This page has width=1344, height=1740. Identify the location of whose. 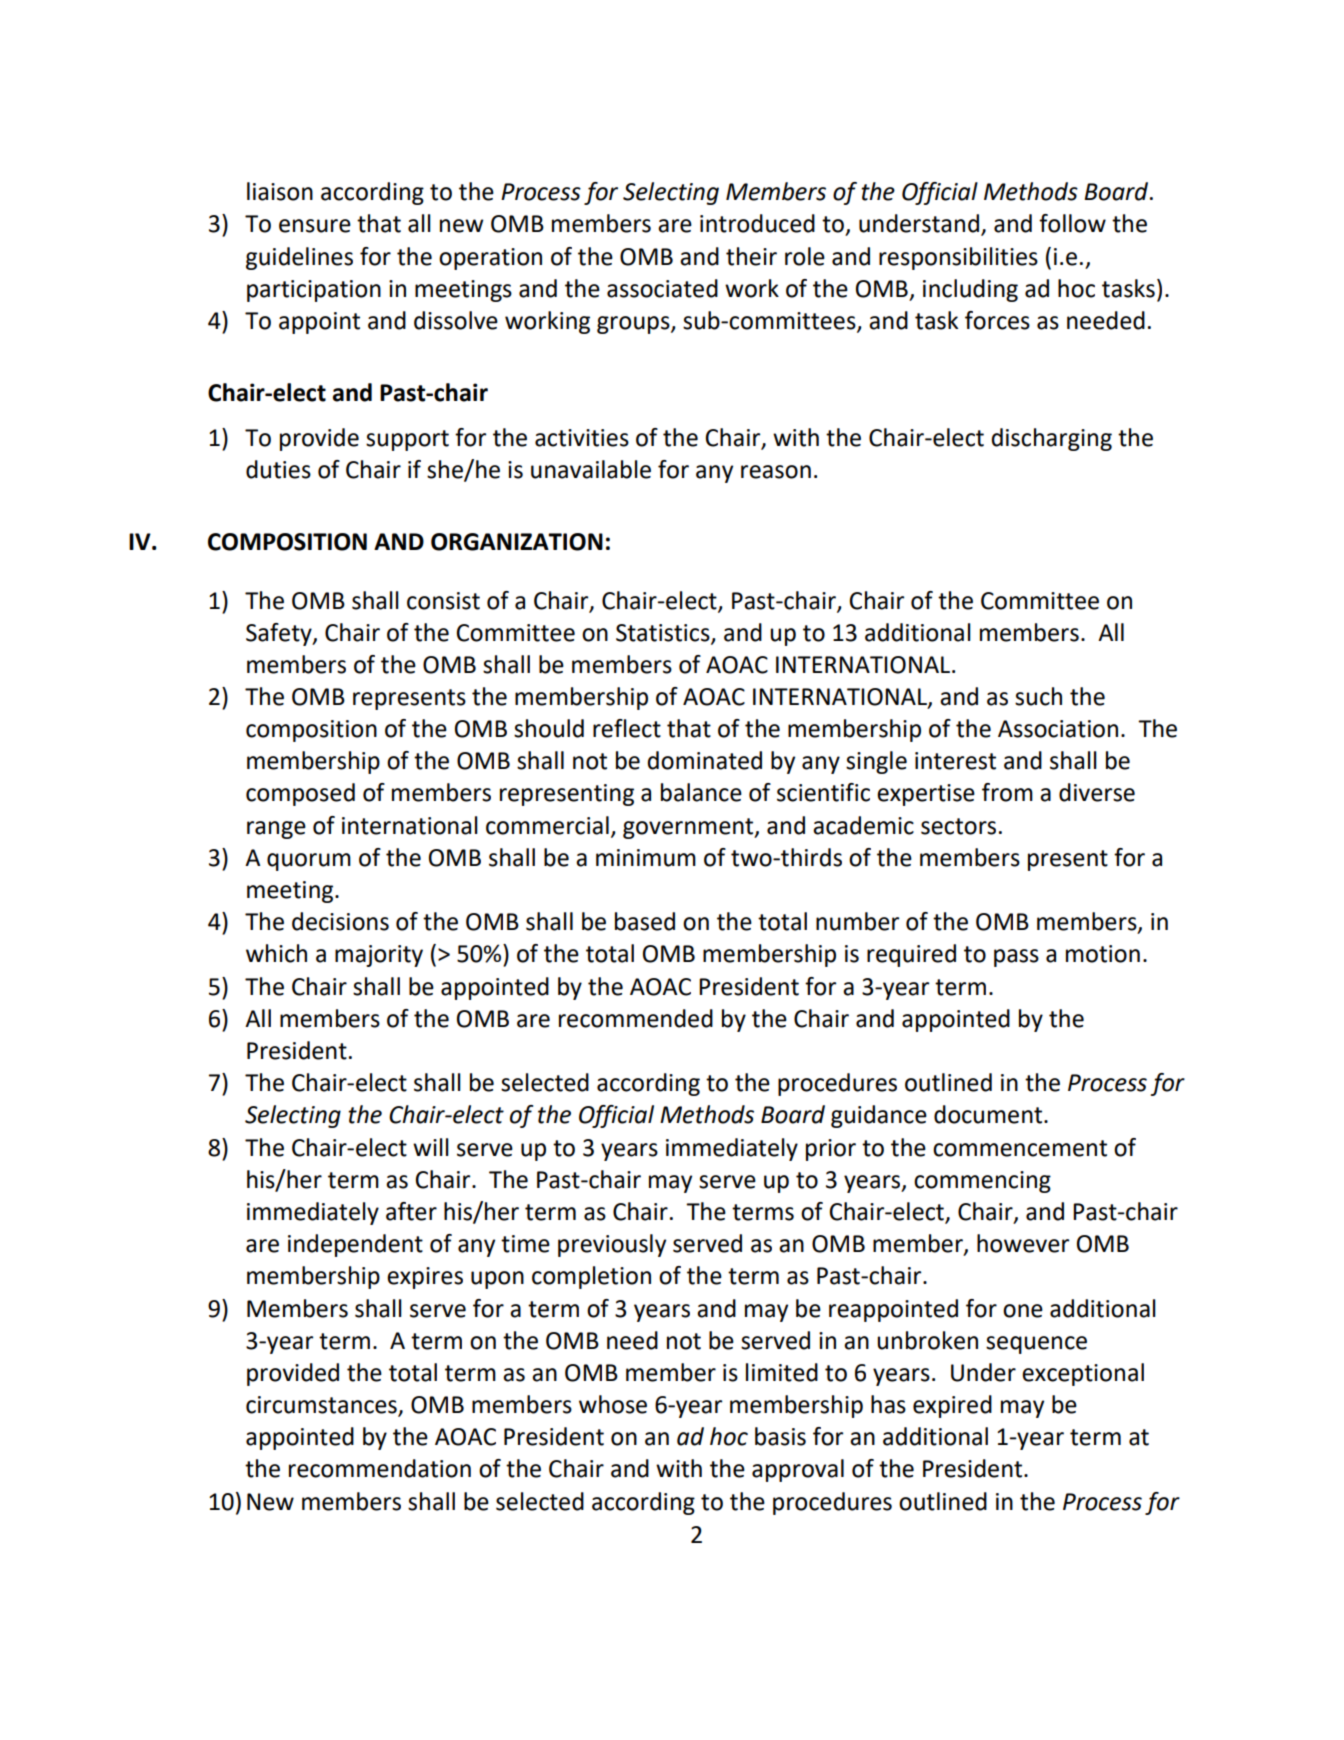
(613, 1404).
